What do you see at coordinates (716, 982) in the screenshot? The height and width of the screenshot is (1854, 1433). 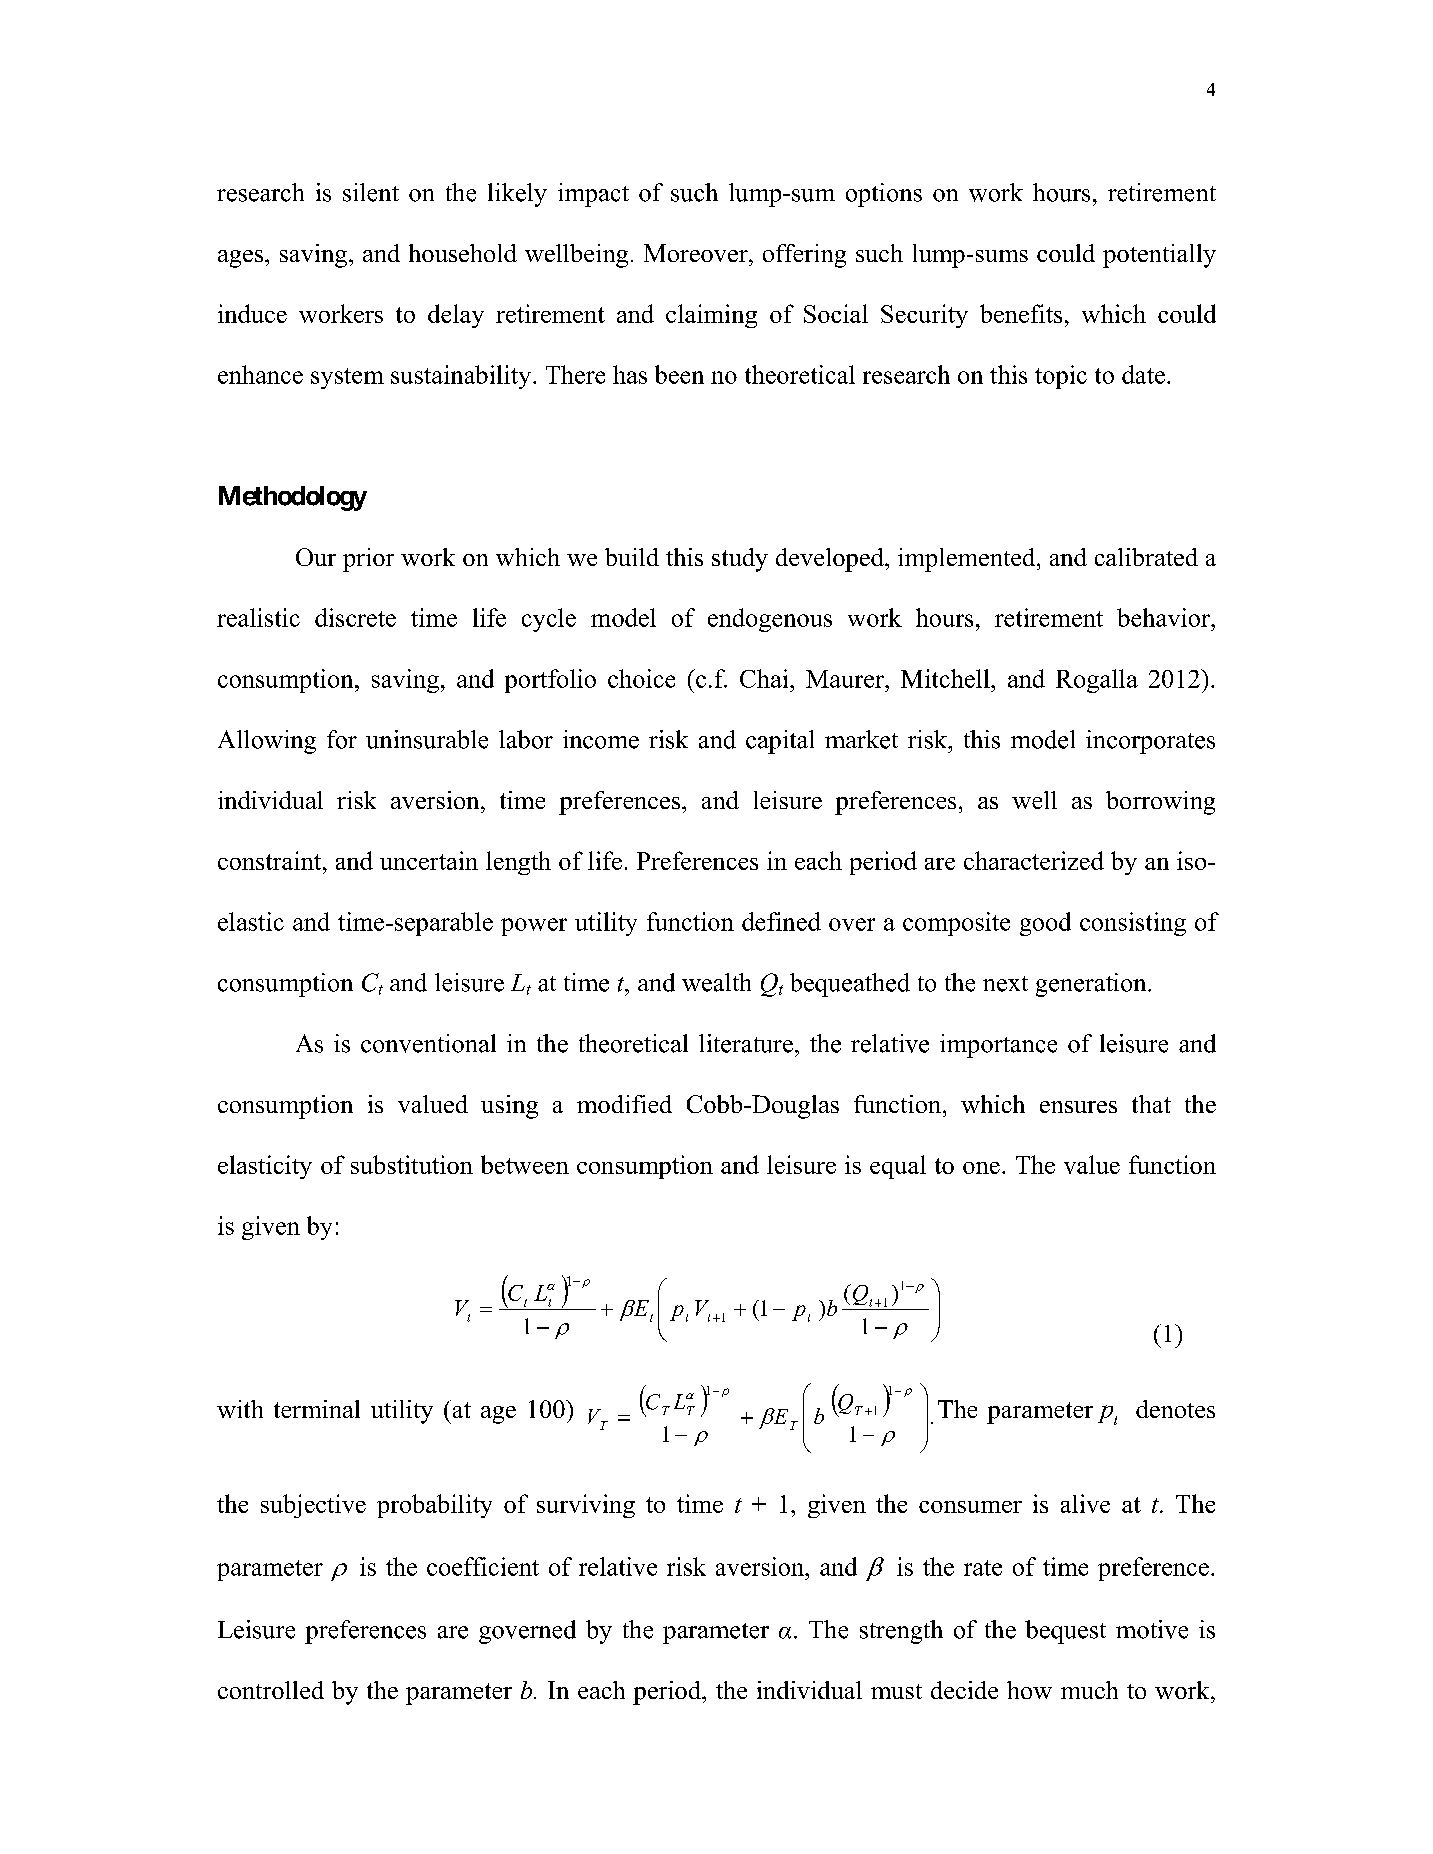 I see `wealth` at bounding box center [716, 982].
